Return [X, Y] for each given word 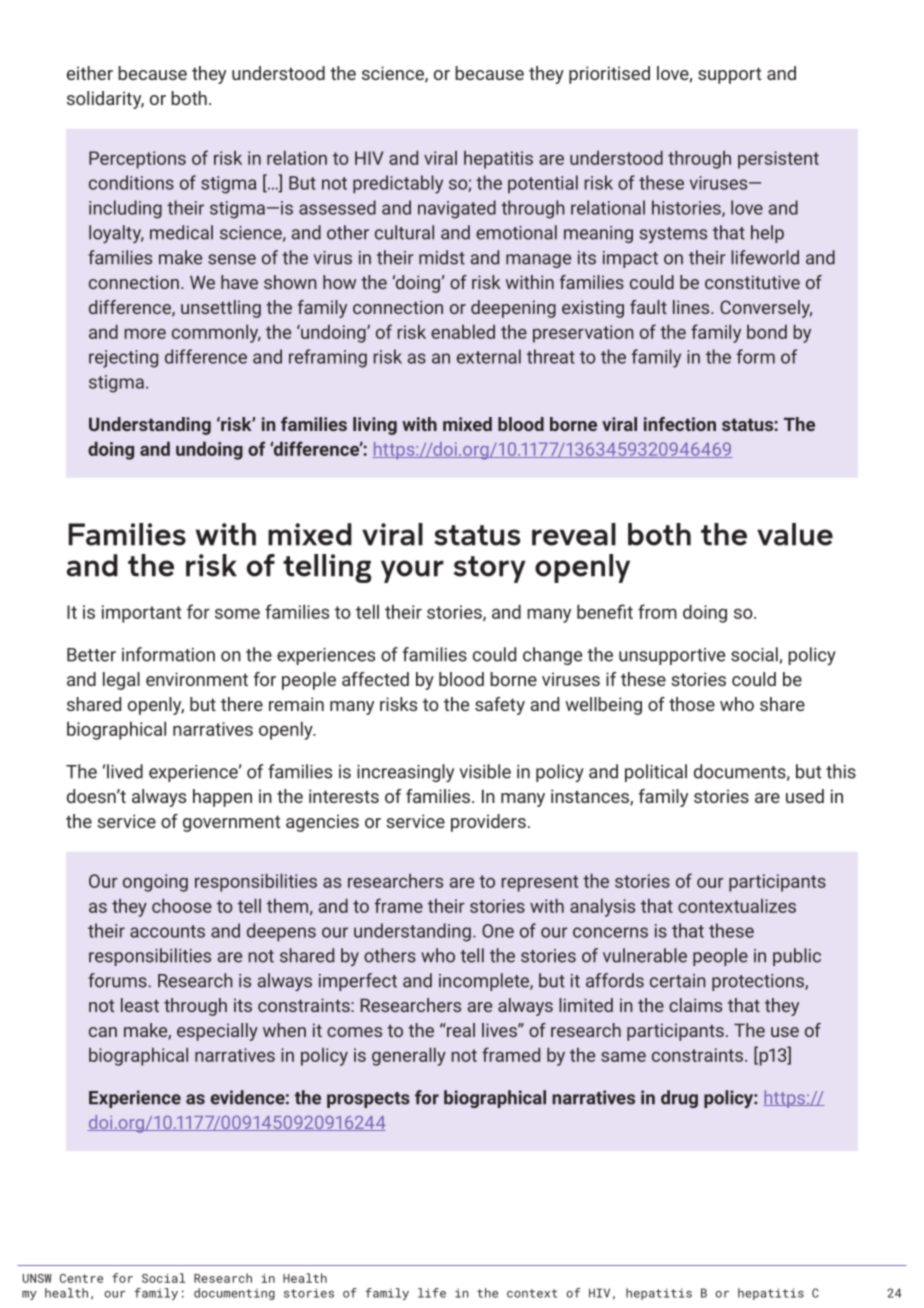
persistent [778, 160]
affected [375, 679]
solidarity [105, 100]
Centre [81, 1278]
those [692, 704]
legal [121, 681]
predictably [398, 184]
